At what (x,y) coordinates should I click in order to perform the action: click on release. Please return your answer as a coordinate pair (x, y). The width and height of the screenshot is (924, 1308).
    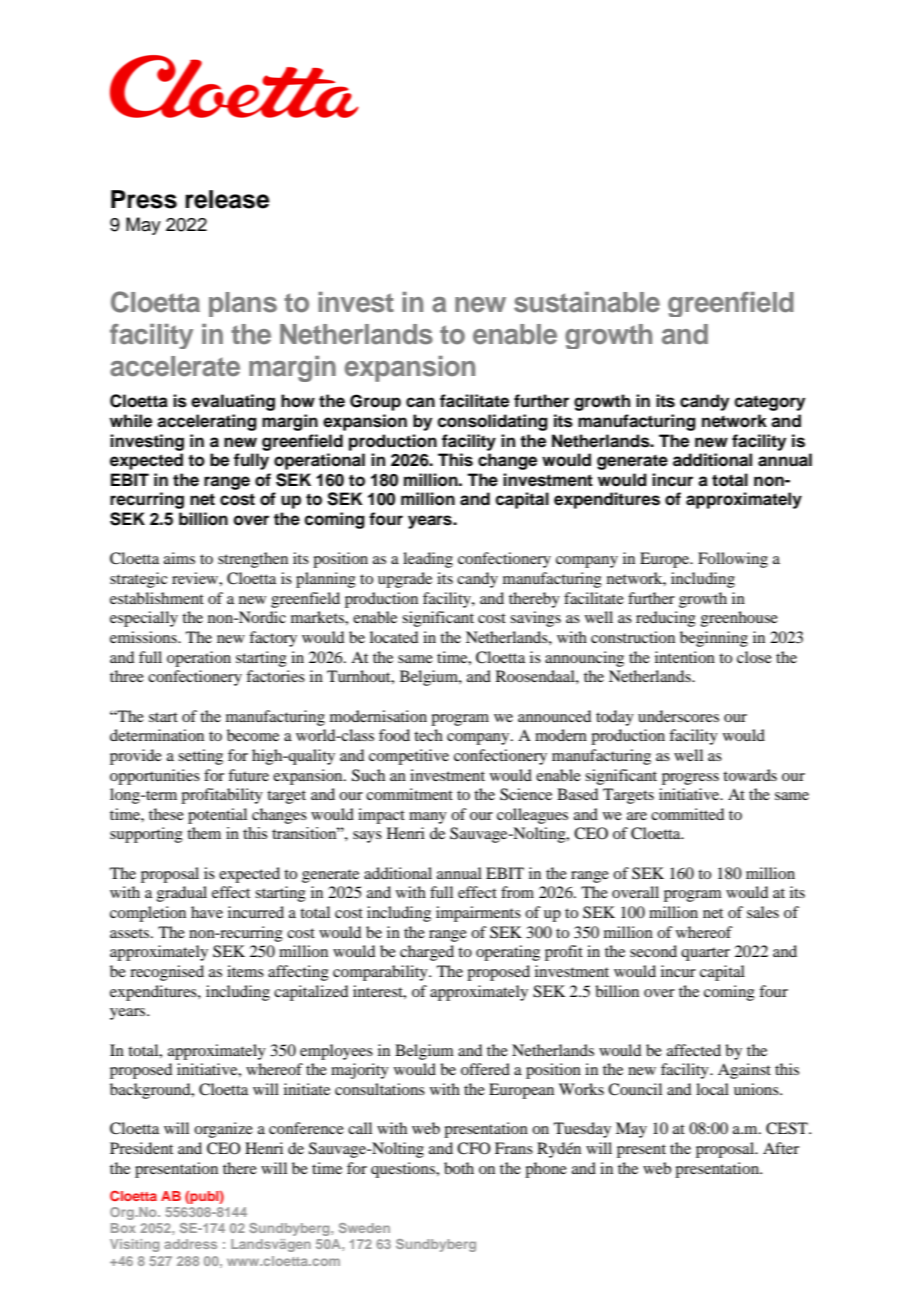
    Looking at the image, I should click on (227, 199).
